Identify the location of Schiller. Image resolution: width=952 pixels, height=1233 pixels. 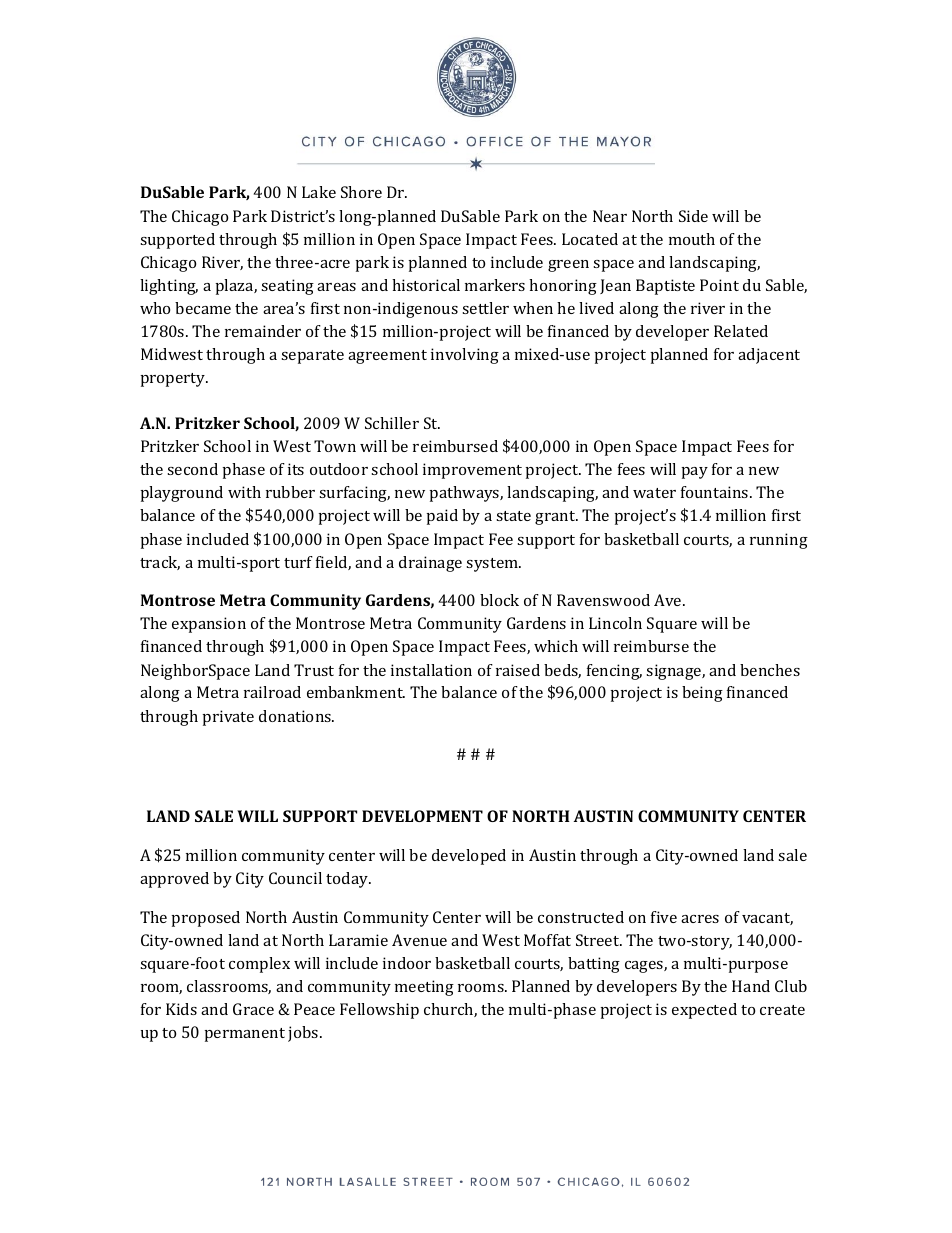
(392, 423).
